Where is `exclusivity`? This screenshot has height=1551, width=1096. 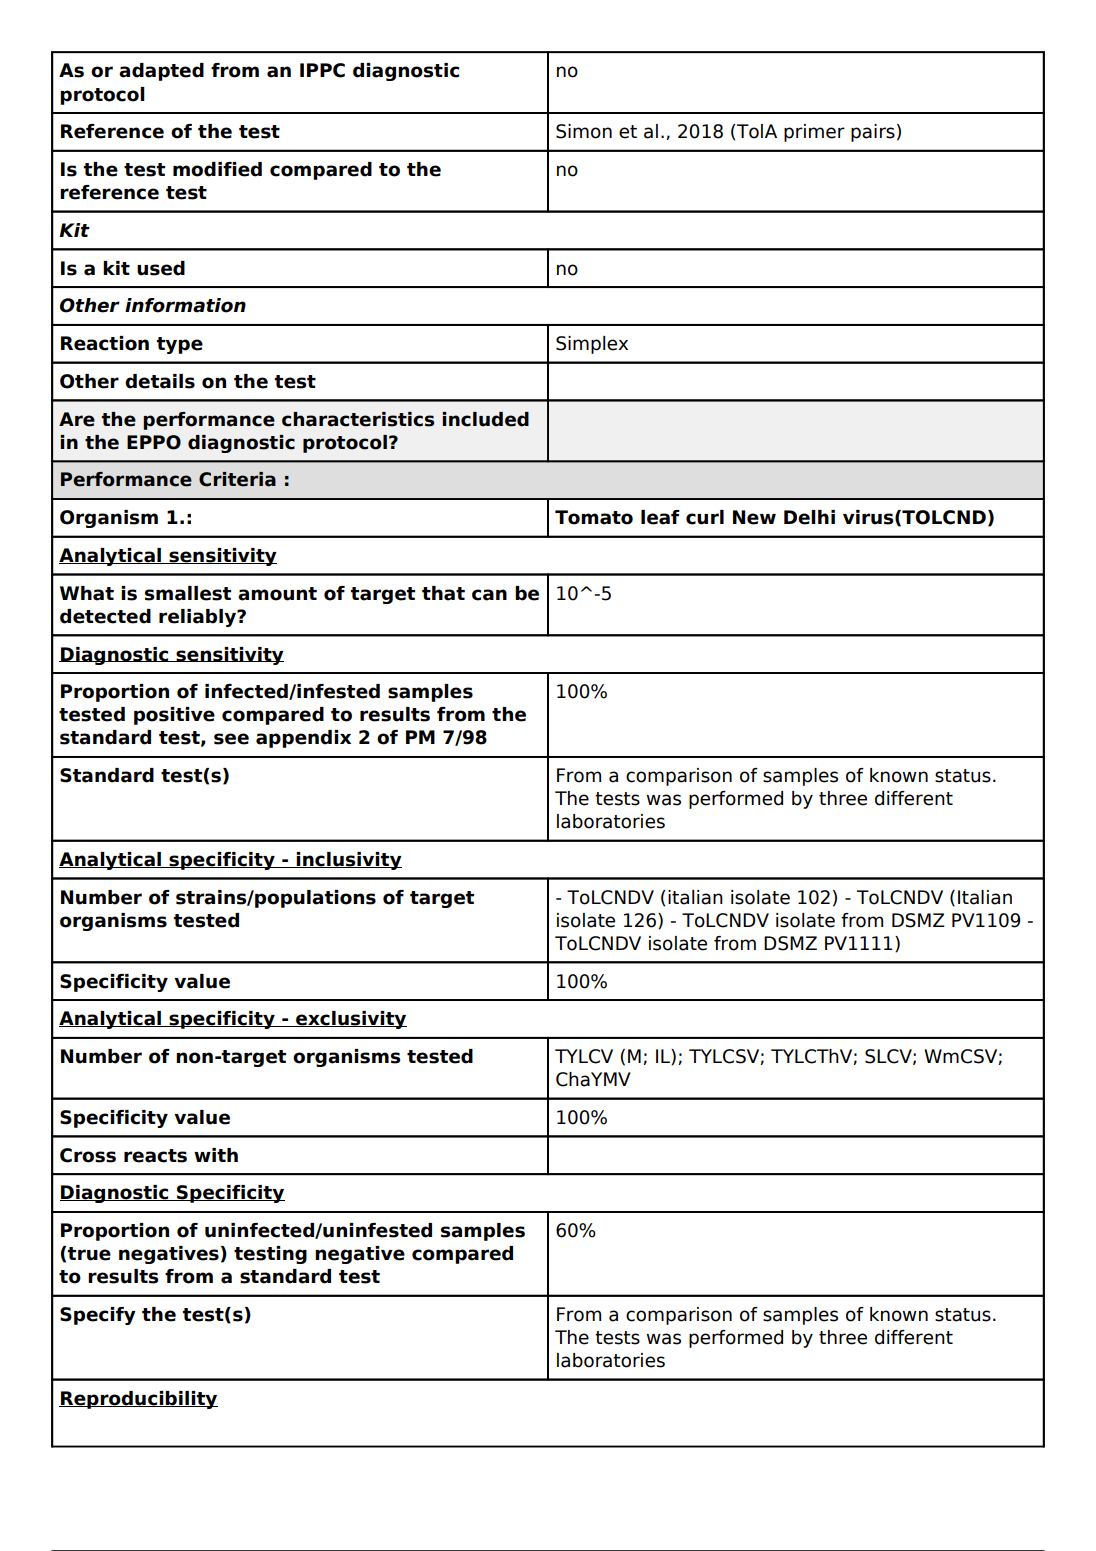 exclusivity is located at coordinates (350, 1020).
